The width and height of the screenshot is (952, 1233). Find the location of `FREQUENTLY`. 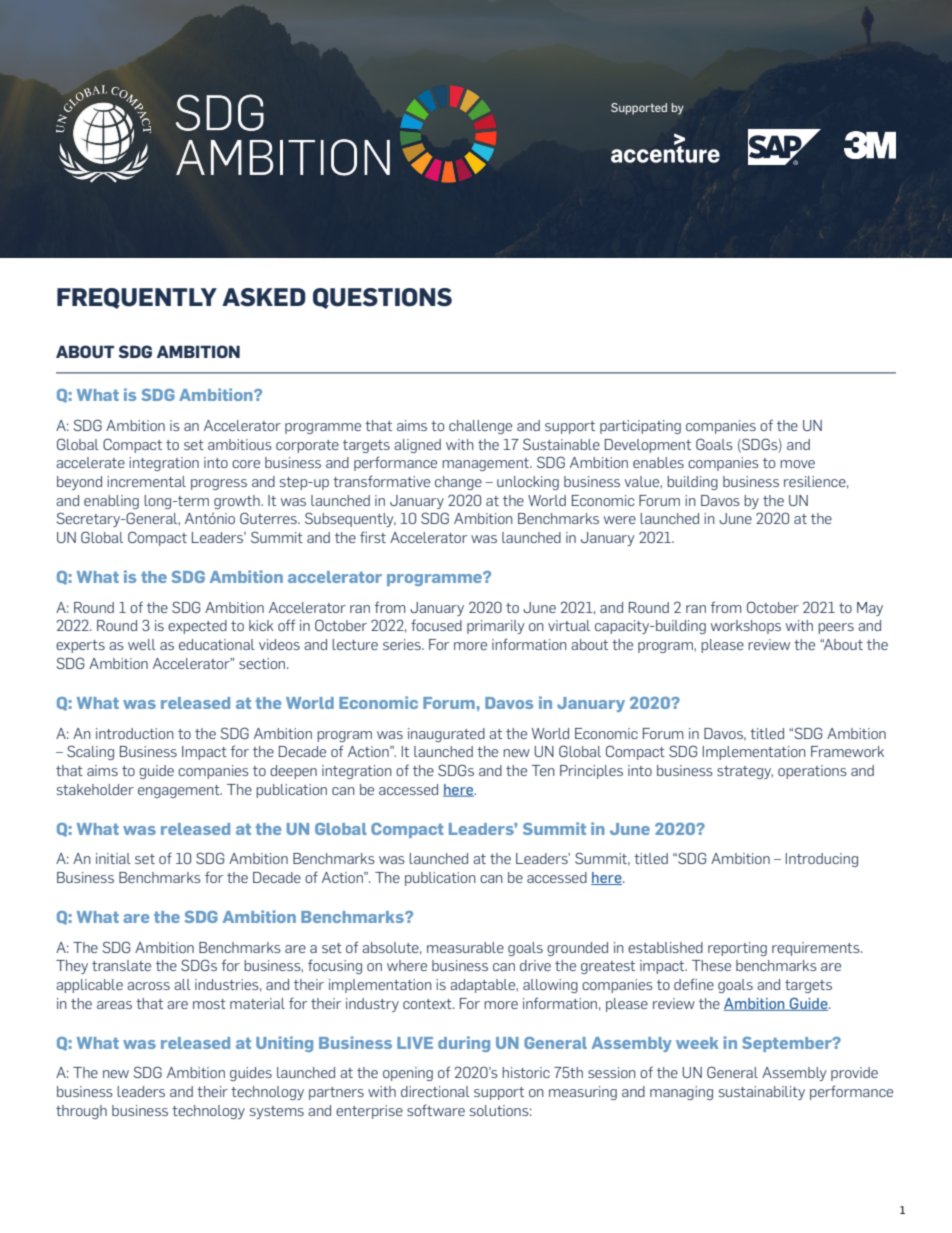

FREQUENTLY is located at coordinates (137, 298).
